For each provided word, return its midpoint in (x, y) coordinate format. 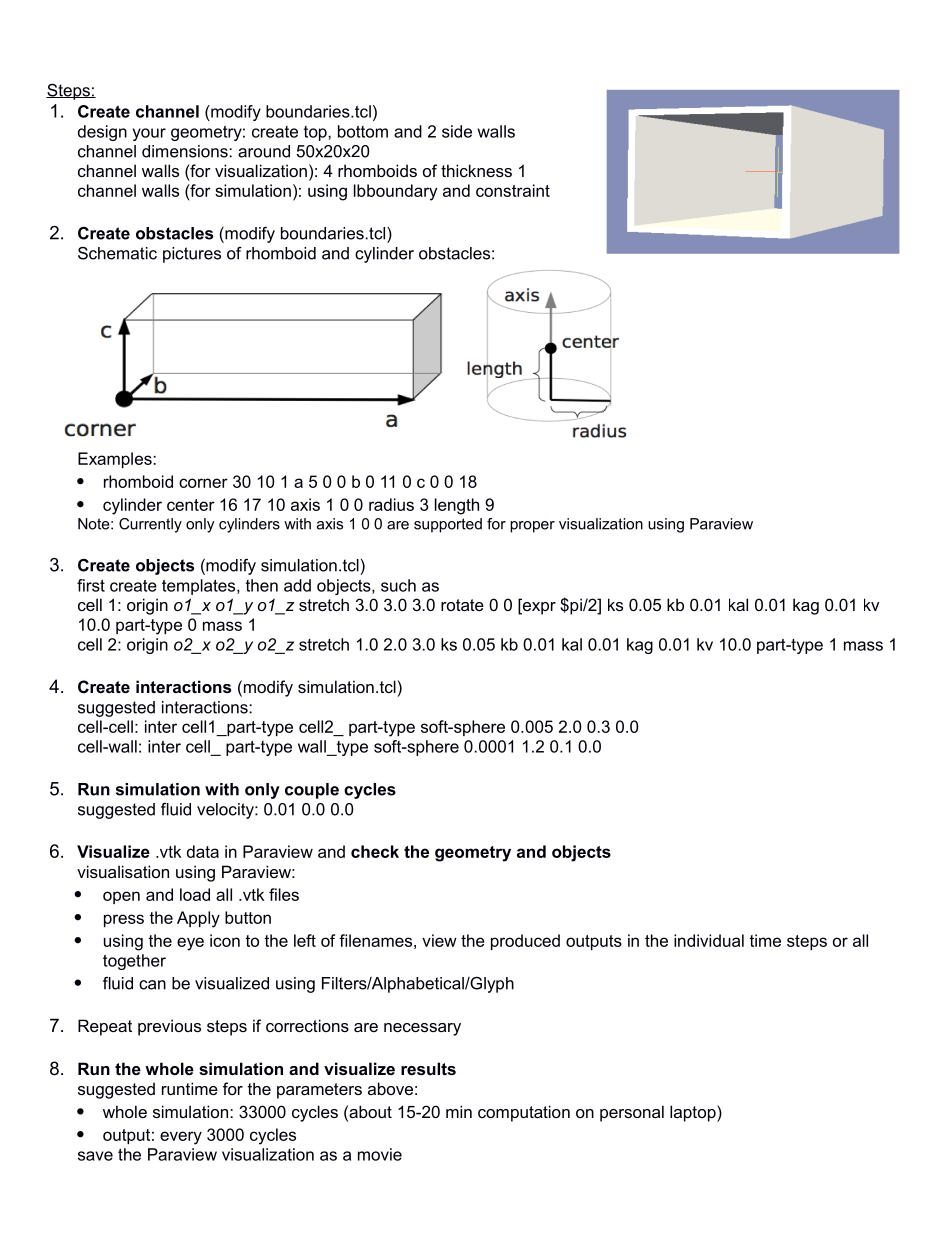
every (181, 1138)
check (375, 851)
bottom (363, 131)
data (203, 851)
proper (532, 527)
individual (709, 940)
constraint (513, 190)
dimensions (186, 151)
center (191, 505)
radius (391, 504)
